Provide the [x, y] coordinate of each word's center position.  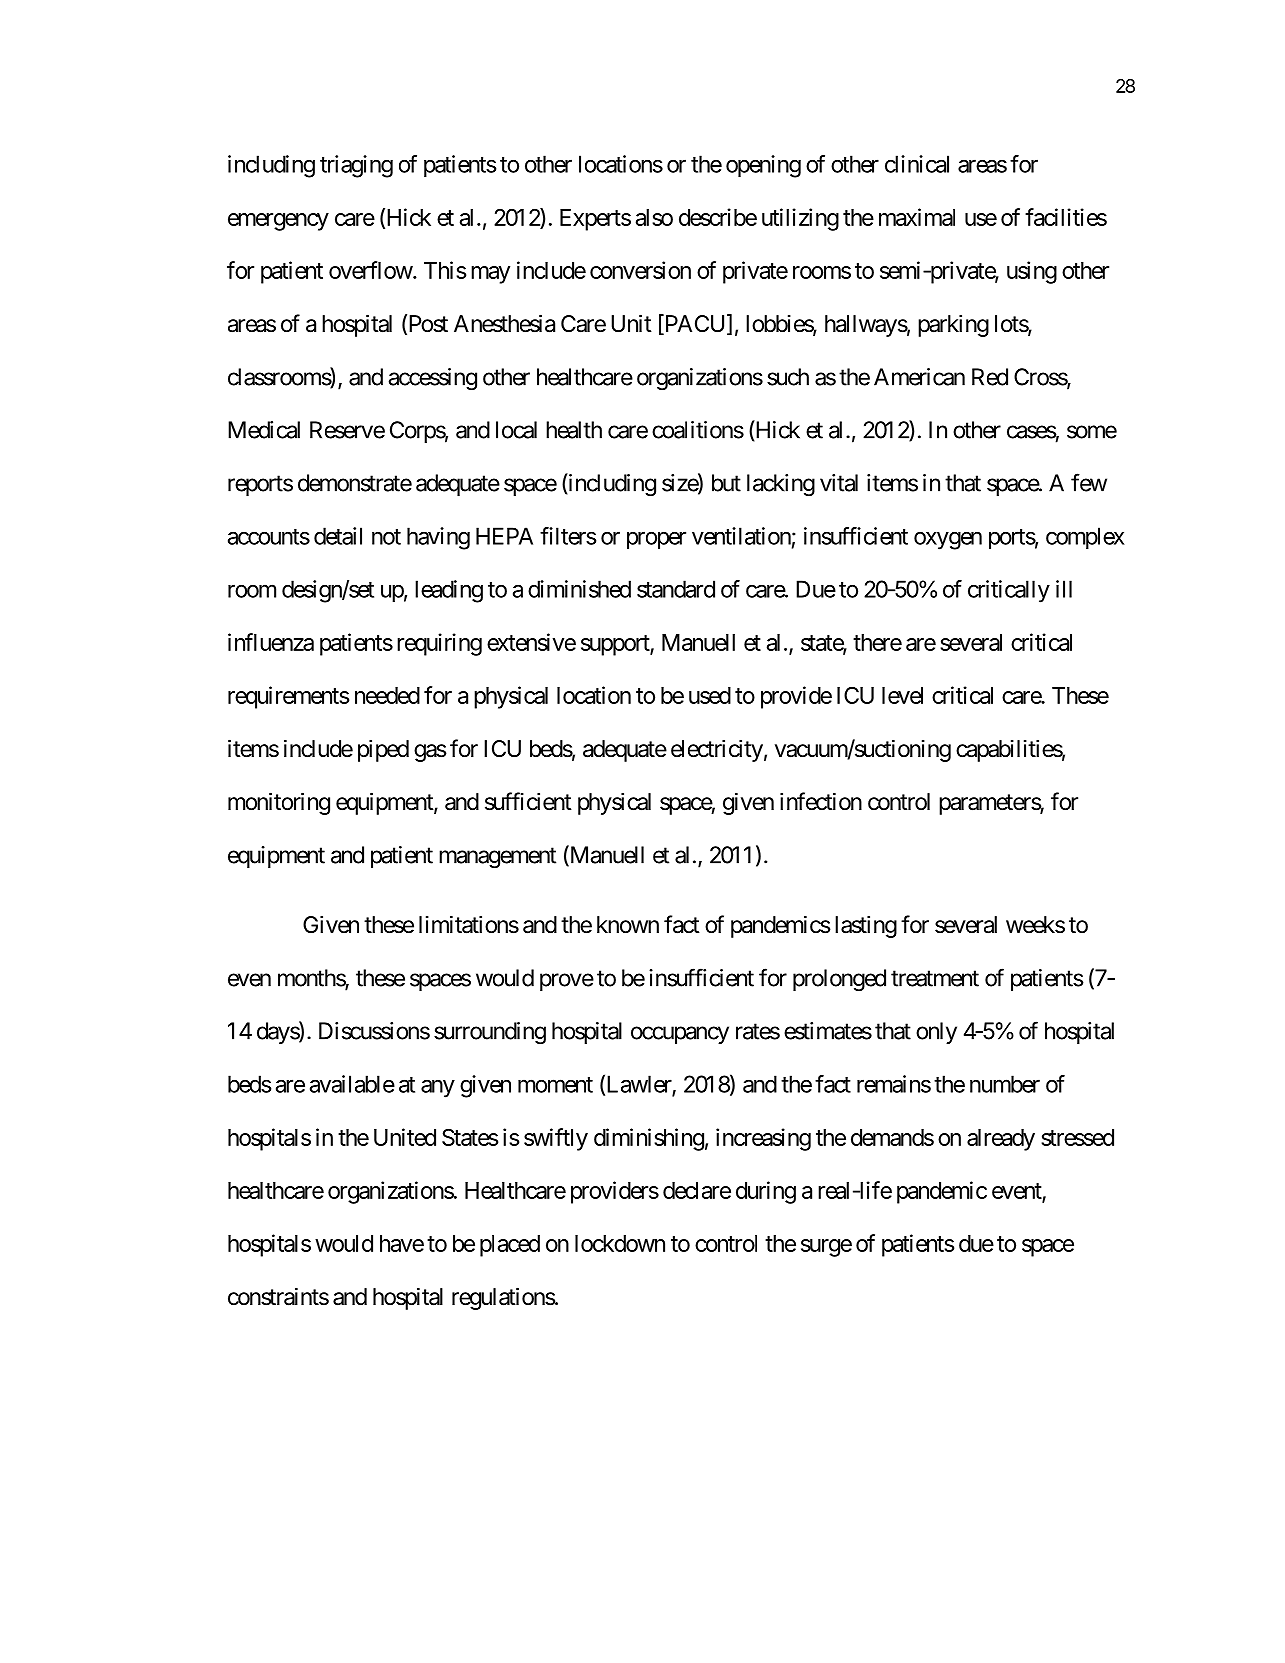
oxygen [948, 540]
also [654, 217]
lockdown [620, 1243]
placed [510, 1246]
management [497, 857]
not [386, 537]
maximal [917, 217]
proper [656, 540]
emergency [278, 222]
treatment [935, 978]
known [628, 925]
